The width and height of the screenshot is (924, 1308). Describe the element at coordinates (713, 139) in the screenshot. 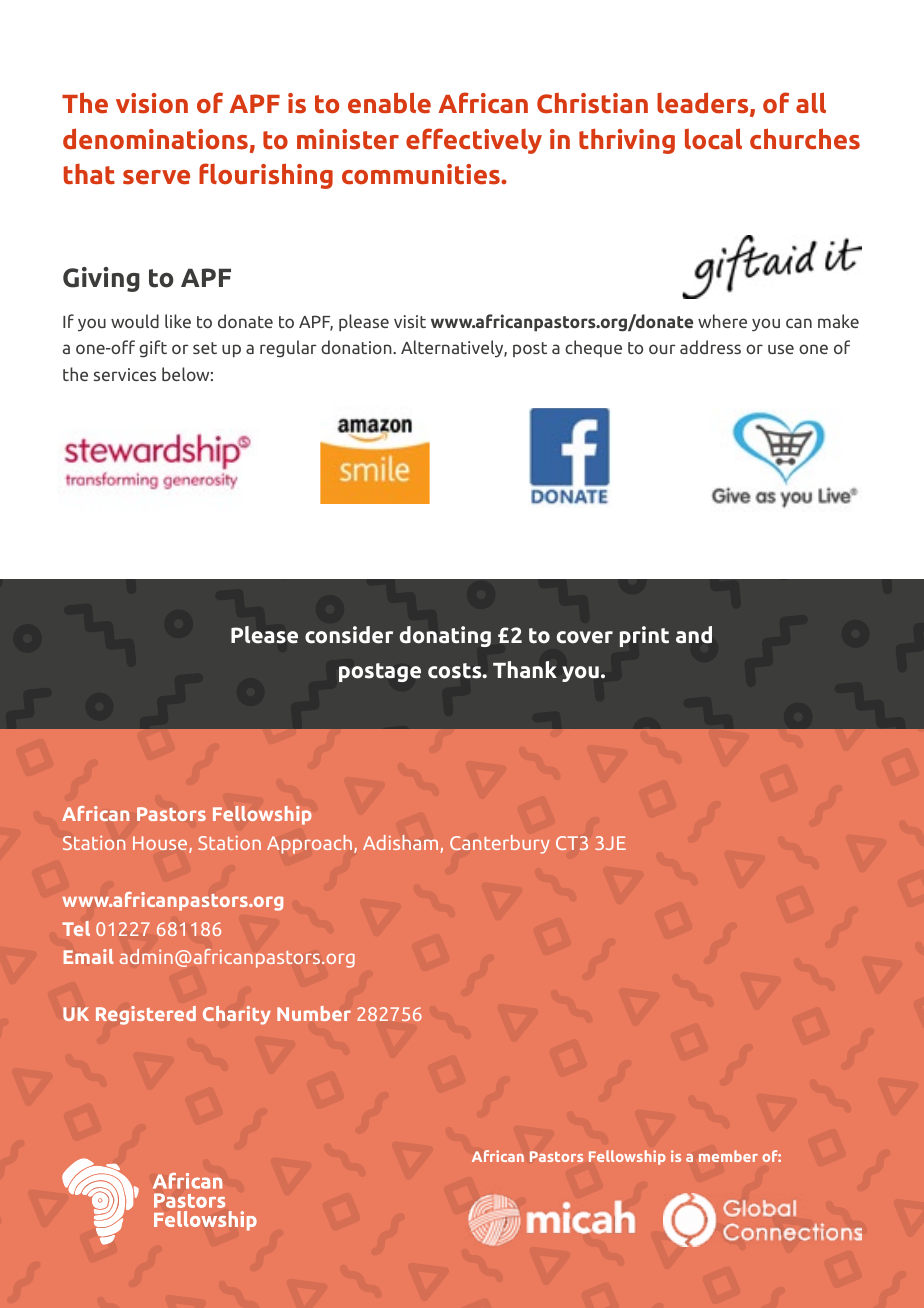

I see `local` at that location.
